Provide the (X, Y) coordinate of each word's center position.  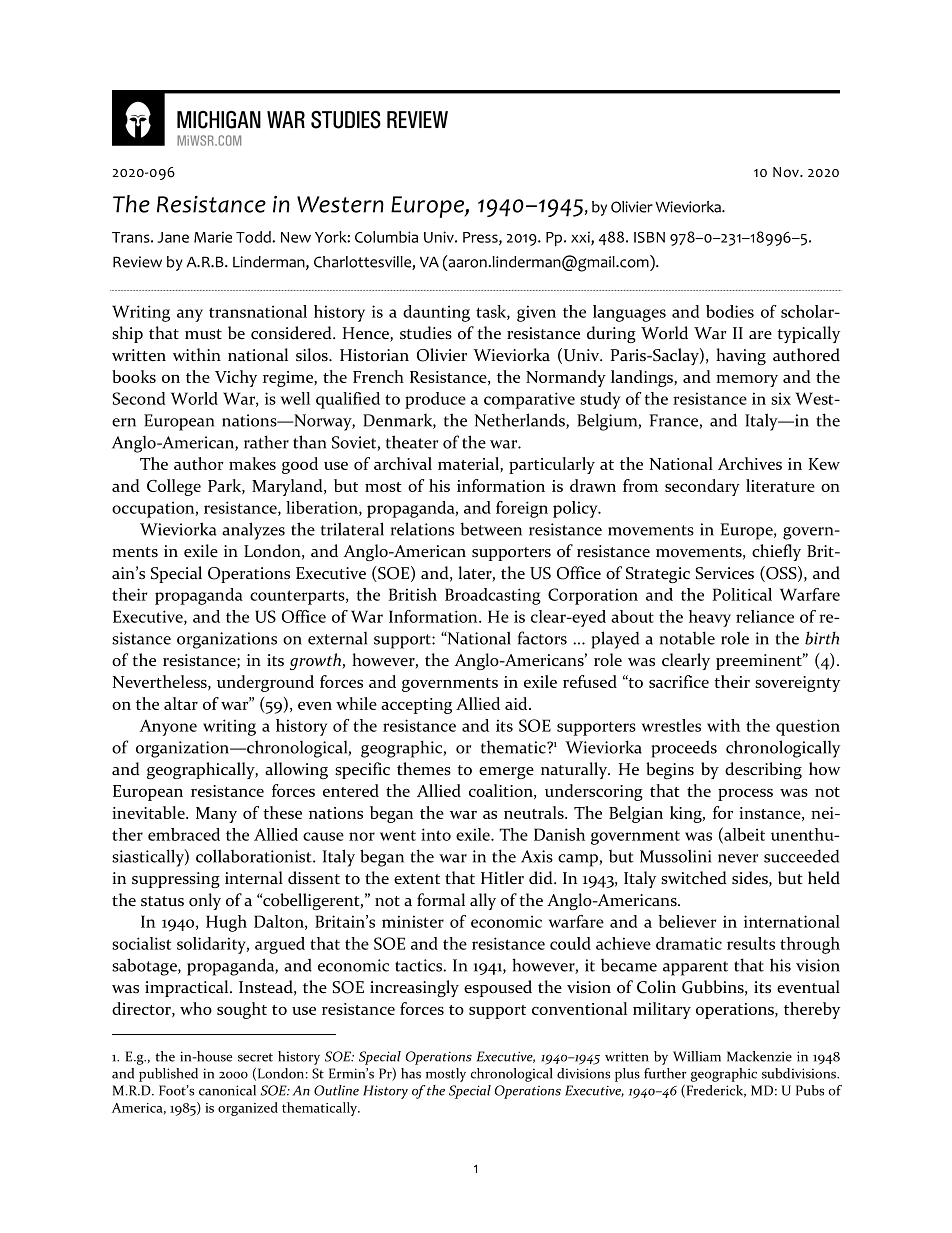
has (411, 1073)
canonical (227, 1090)
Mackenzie (759, 1056)
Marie (213, 237)
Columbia (386, 237)
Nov (787, 172)
